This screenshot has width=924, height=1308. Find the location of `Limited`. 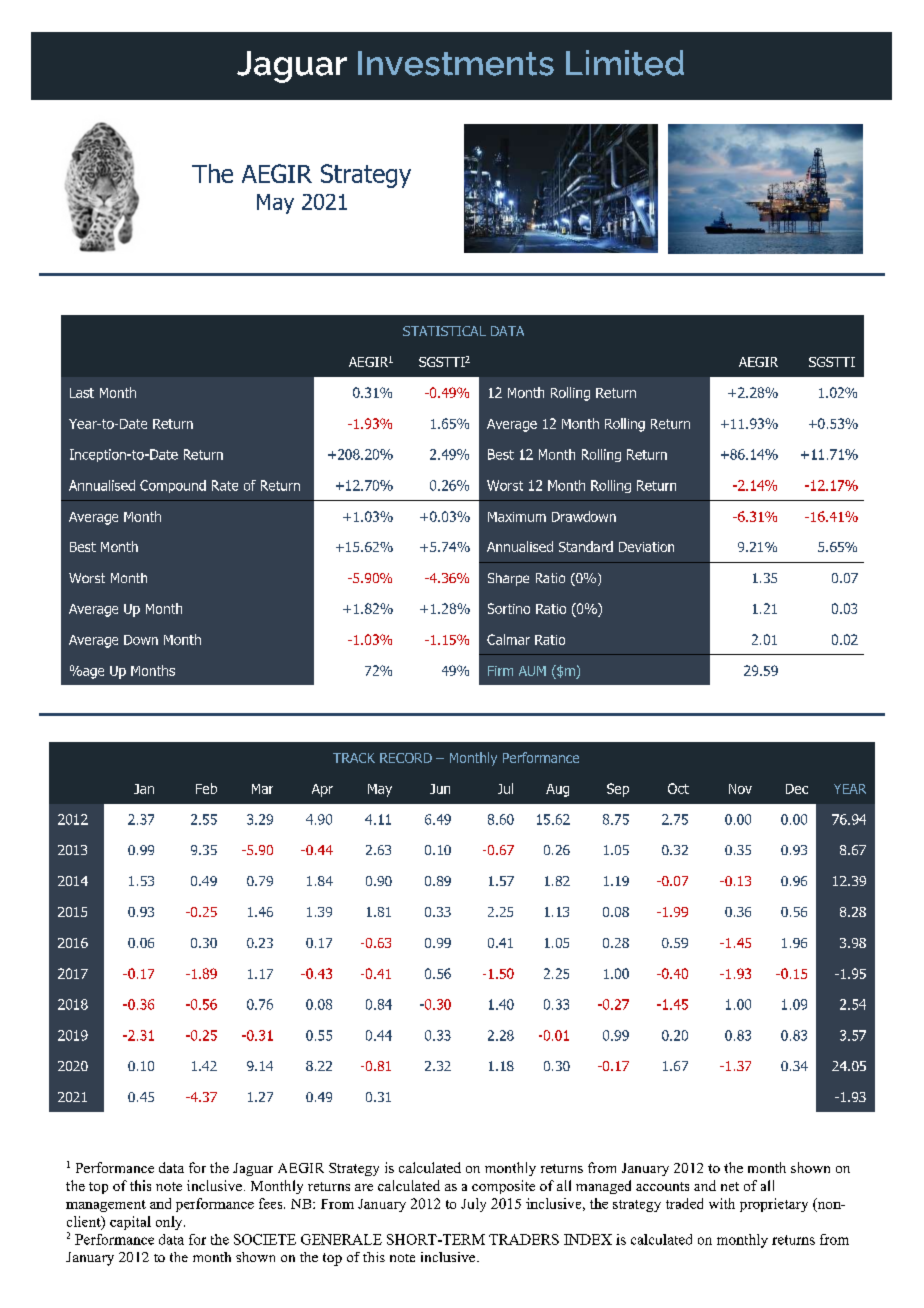

Limited is located at coordinates (625, 63).
